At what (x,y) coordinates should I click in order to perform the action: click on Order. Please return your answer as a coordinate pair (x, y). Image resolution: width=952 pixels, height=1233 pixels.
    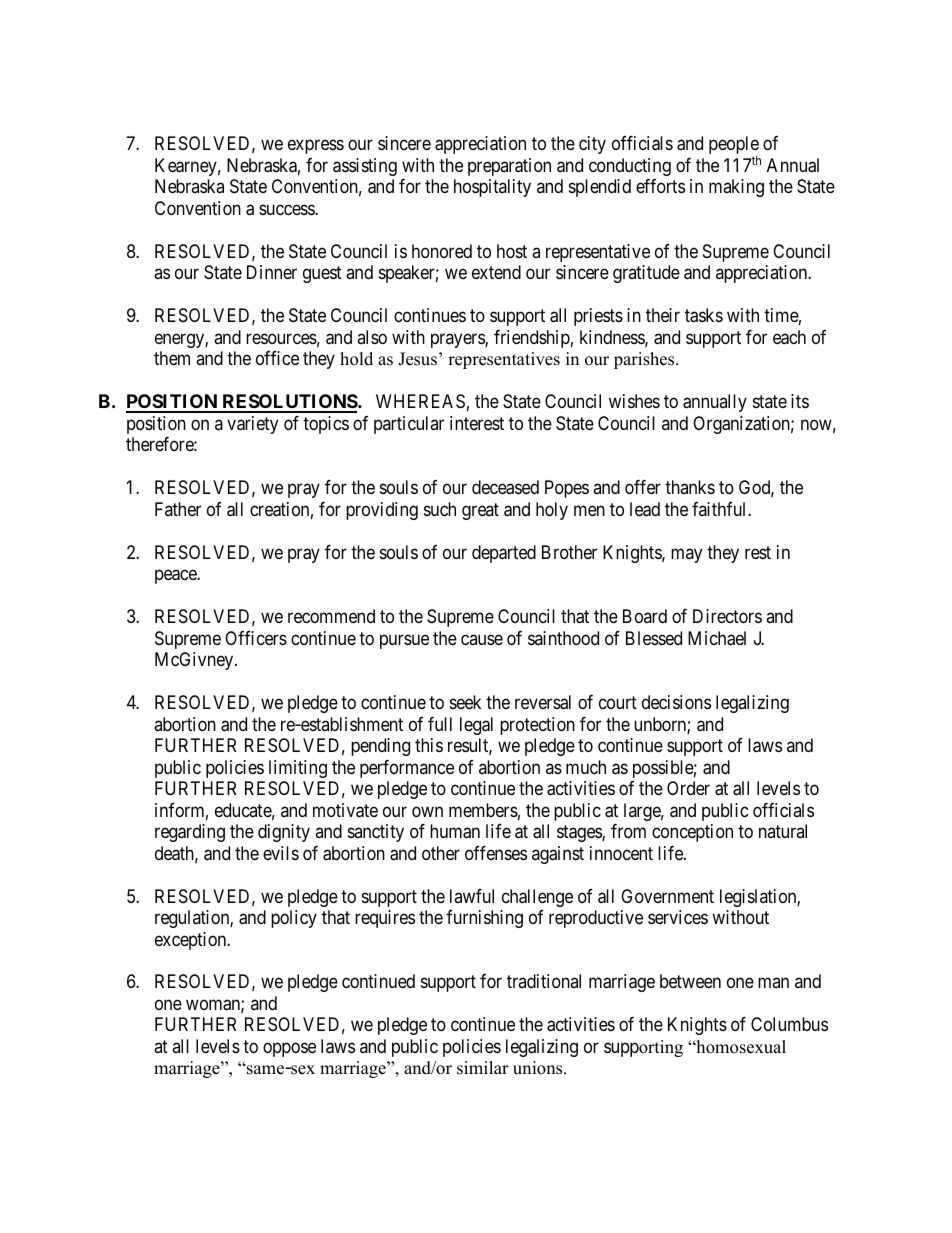
    Looking at the image, I should click on (688, 788).
